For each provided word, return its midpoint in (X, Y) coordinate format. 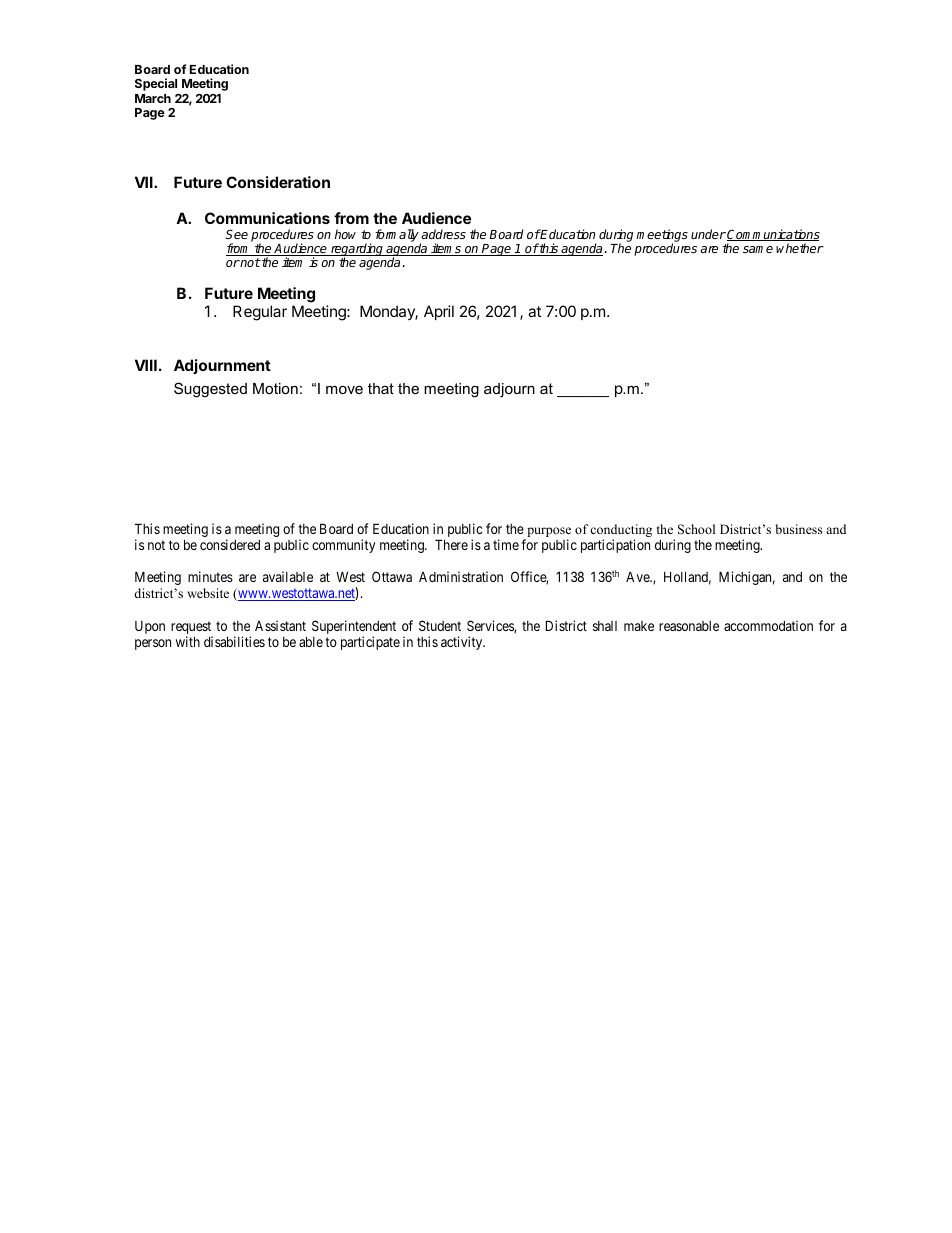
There (451, 544)
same (758, 249)
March (153, 98)
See (236, 234)
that (381, 388)
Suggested (210, 390)
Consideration (278, 182)
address (443, 234)
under (708, 234)
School (696, 529)
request (192, 629)
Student (440, 625)
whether (800, 248)
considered (230, 544)
